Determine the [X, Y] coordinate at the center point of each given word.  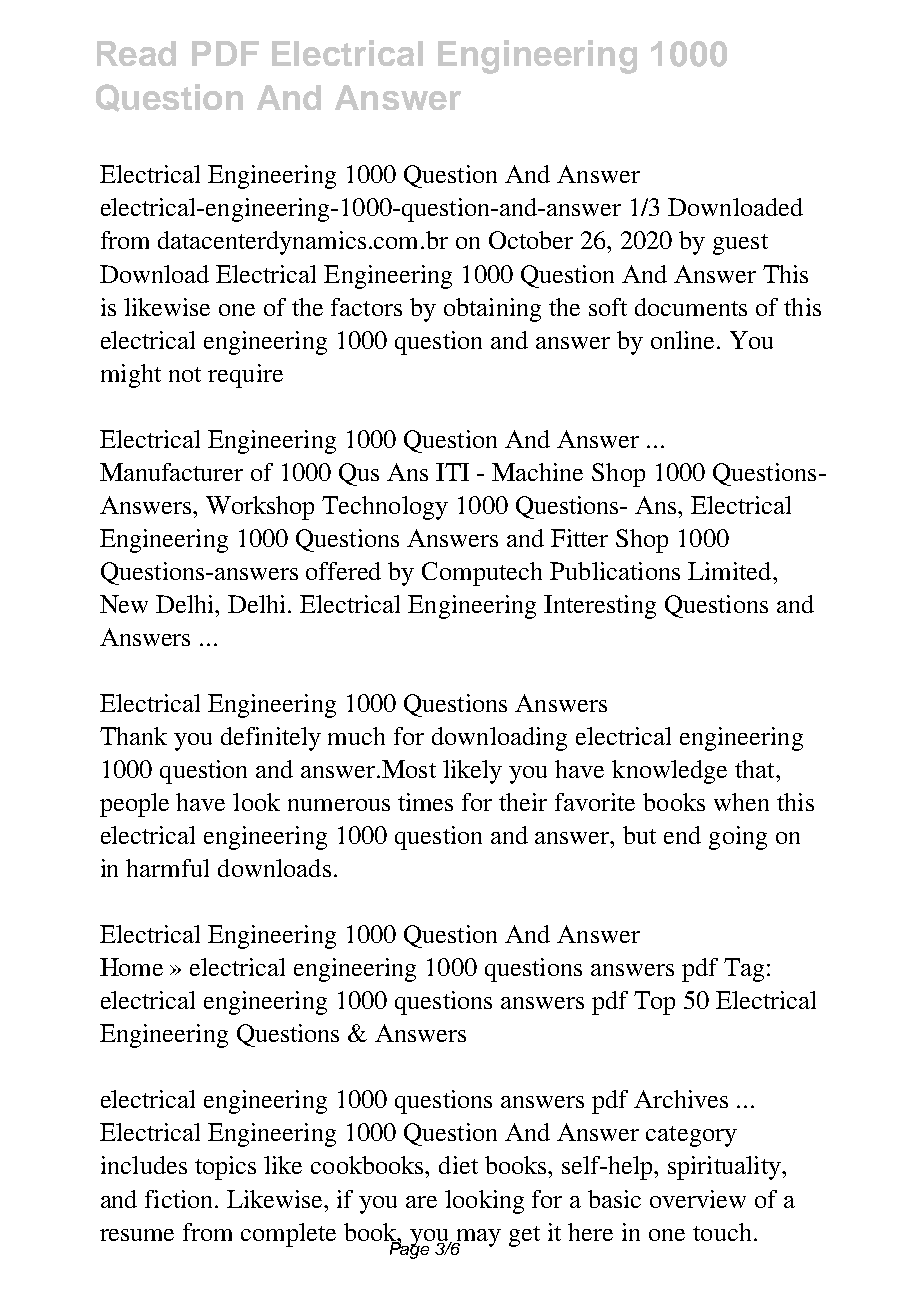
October [531, 240]
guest [740, 244]
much [356, 736]
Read [136, 53]
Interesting [600, 607]
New [124, 604]
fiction [180, 1199]
